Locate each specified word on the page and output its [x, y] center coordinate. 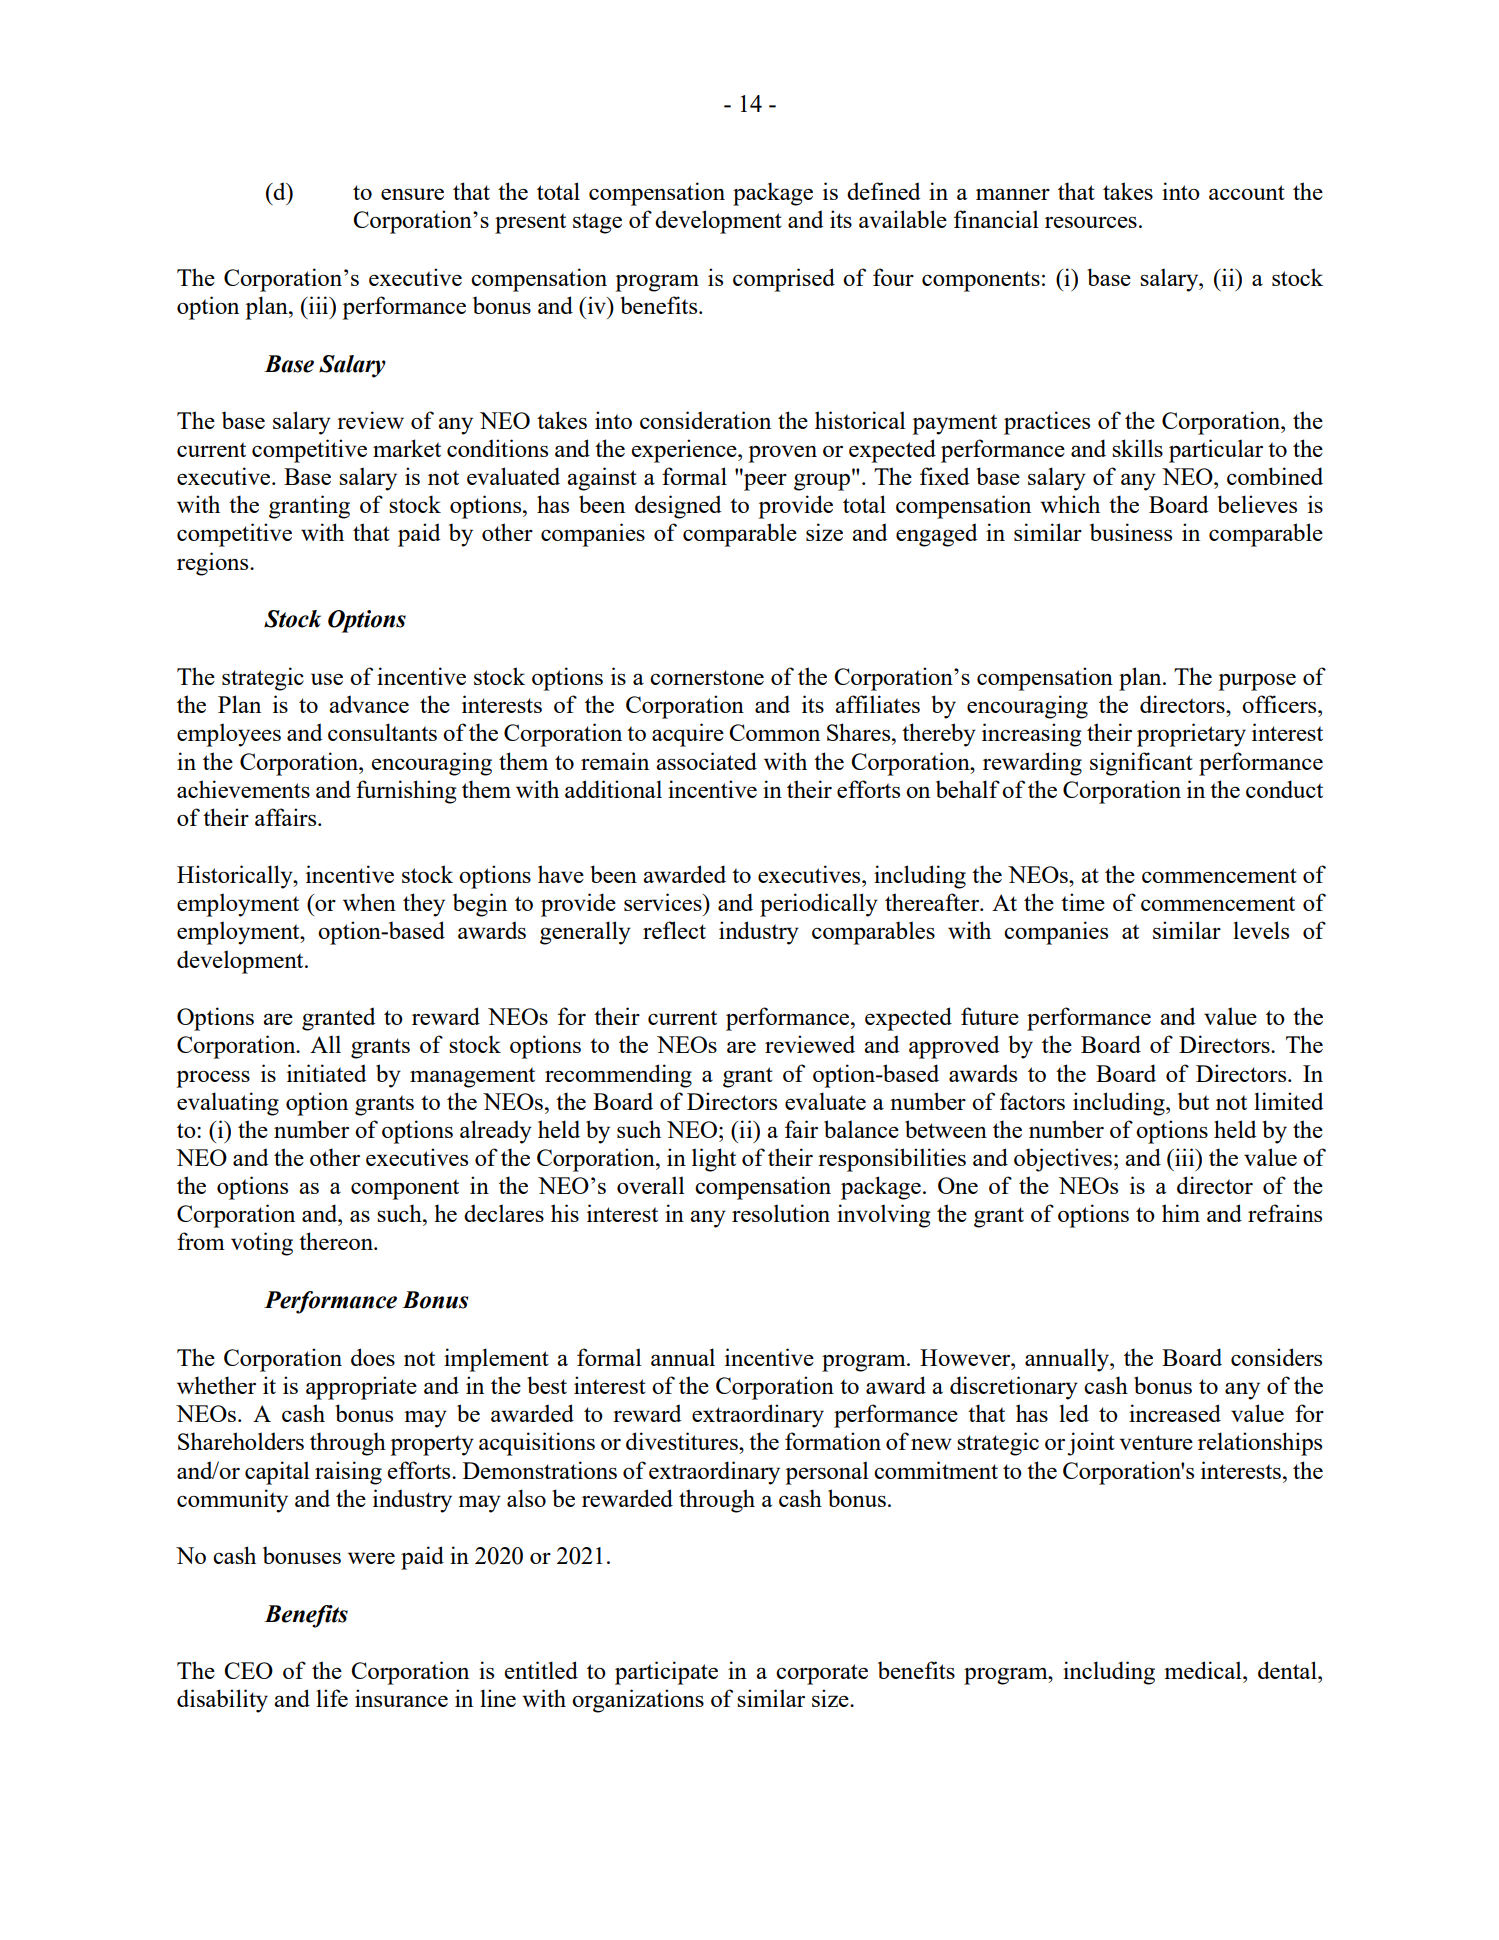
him [1181, 1213]
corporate [822, 1674]
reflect [674, 930]
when [369, 902]
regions [214, 564]
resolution [781, 1213]
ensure [412, 194]
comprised [784, 280]
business [1131, 532]
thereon [337, 1241]
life [332, 1698]
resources [1091, 222]
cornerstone [707, 677]
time [1083, 902]
